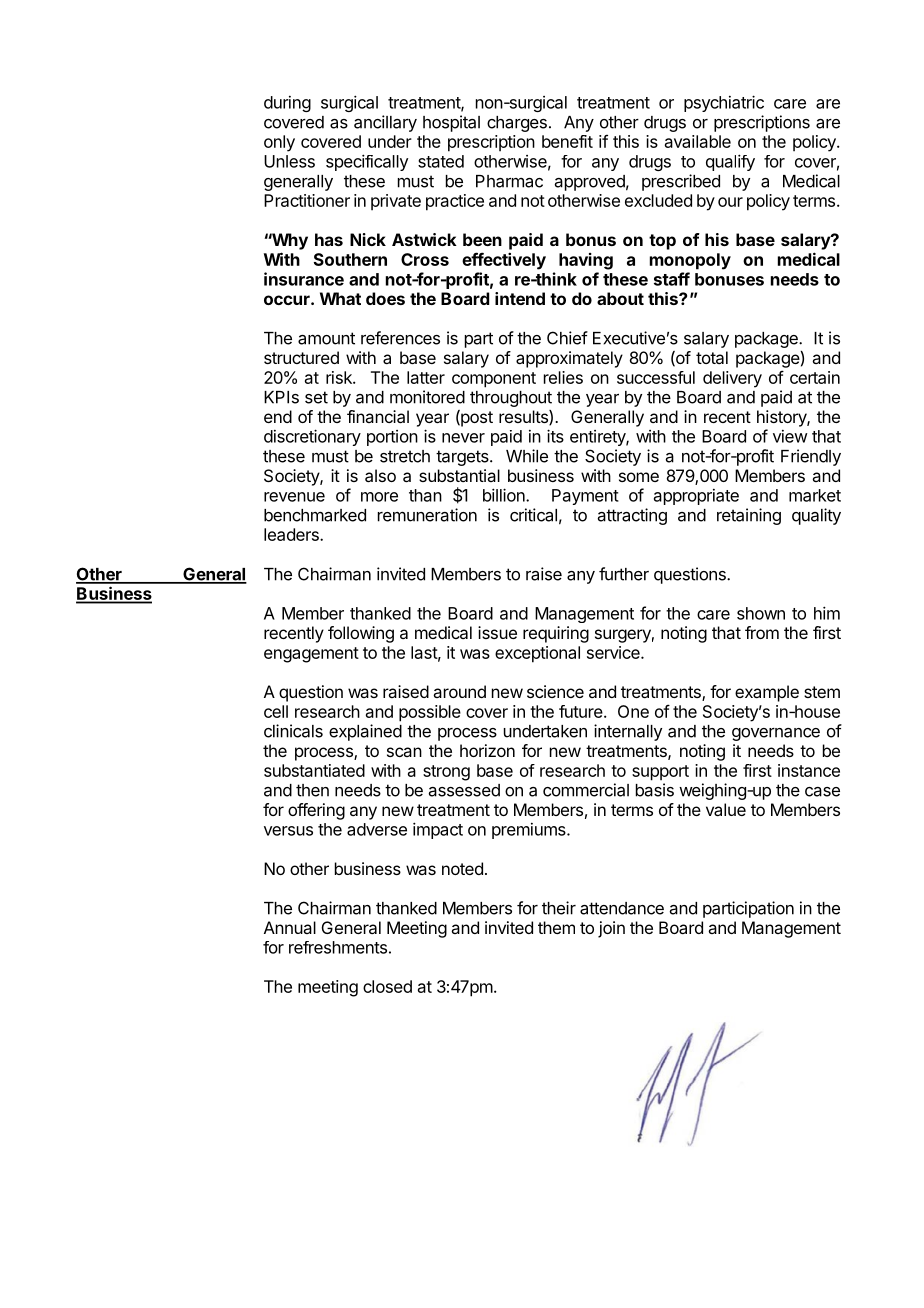 The width and height of the screenshot is (924, 1308). What do you see at coordinates (555, 436) in the screenshot?
I see `its` at bounding box center [555, 436].
